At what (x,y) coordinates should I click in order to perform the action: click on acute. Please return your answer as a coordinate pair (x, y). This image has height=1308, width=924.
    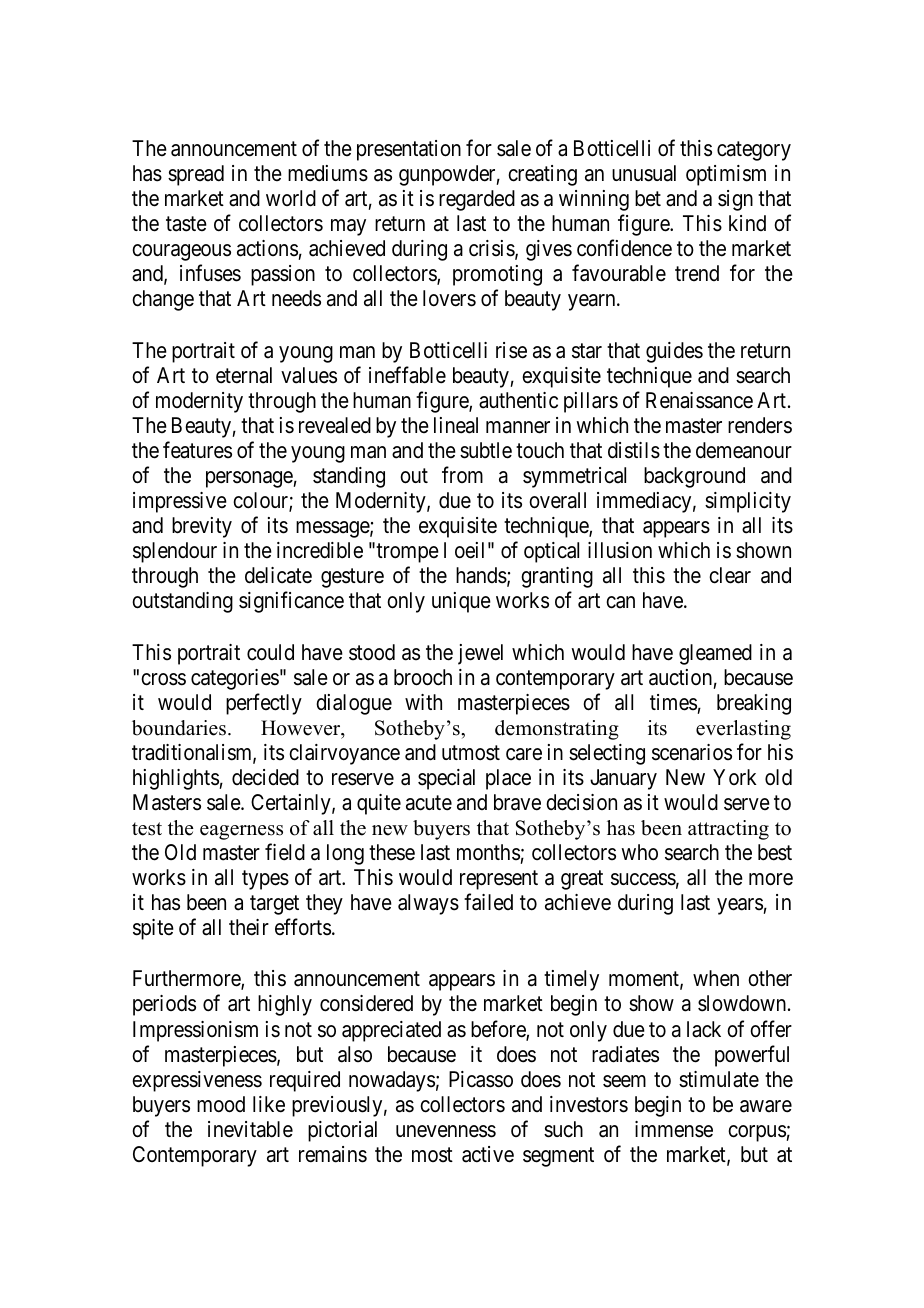
    Looking at the image, I should click on (429, 803).
